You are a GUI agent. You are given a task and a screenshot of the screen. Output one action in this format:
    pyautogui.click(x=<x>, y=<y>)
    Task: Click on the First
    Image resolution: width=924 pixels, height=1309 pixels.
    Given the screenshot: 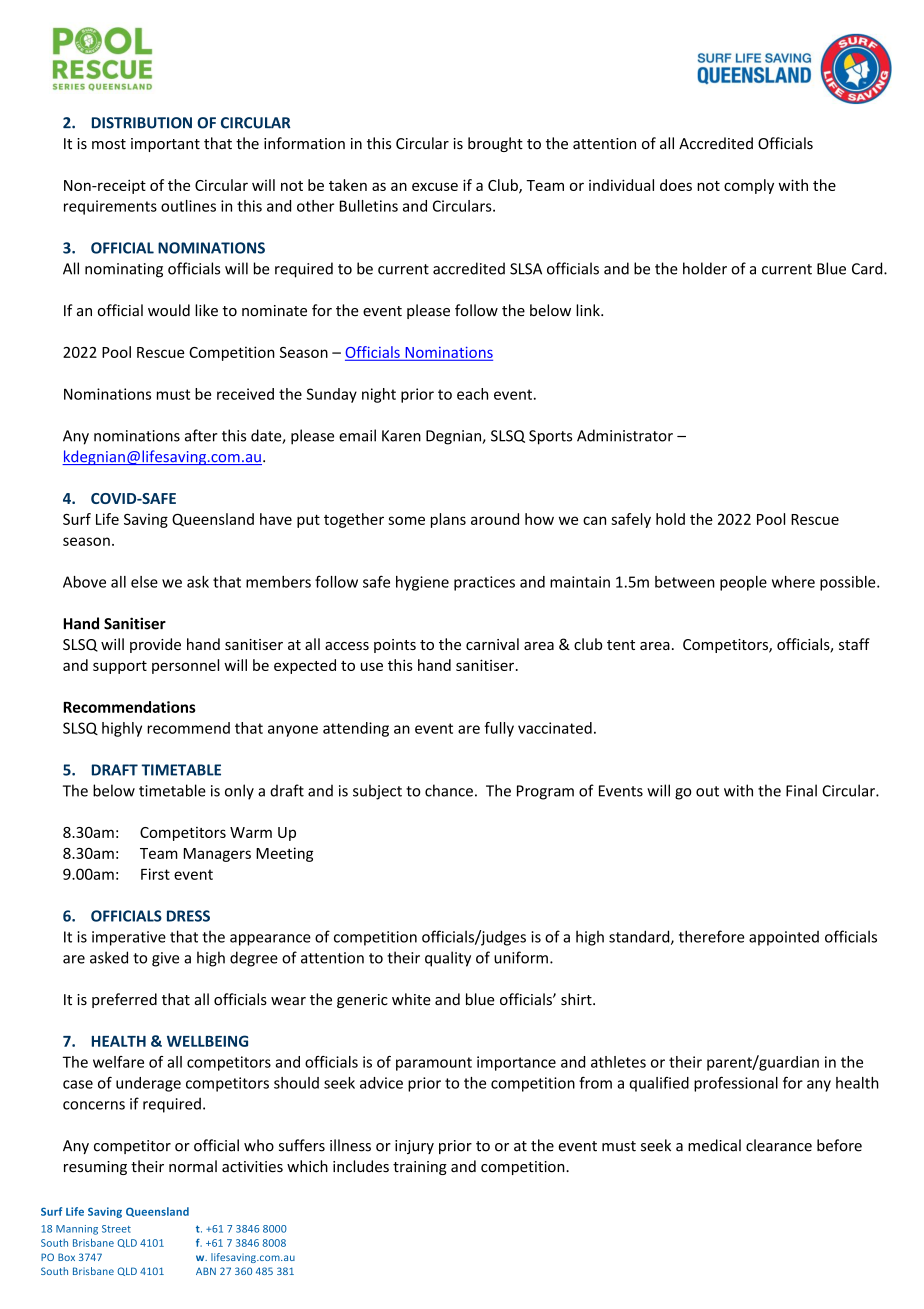 What is the action you would take?
    pyautogui.click(x=155, y=874)
